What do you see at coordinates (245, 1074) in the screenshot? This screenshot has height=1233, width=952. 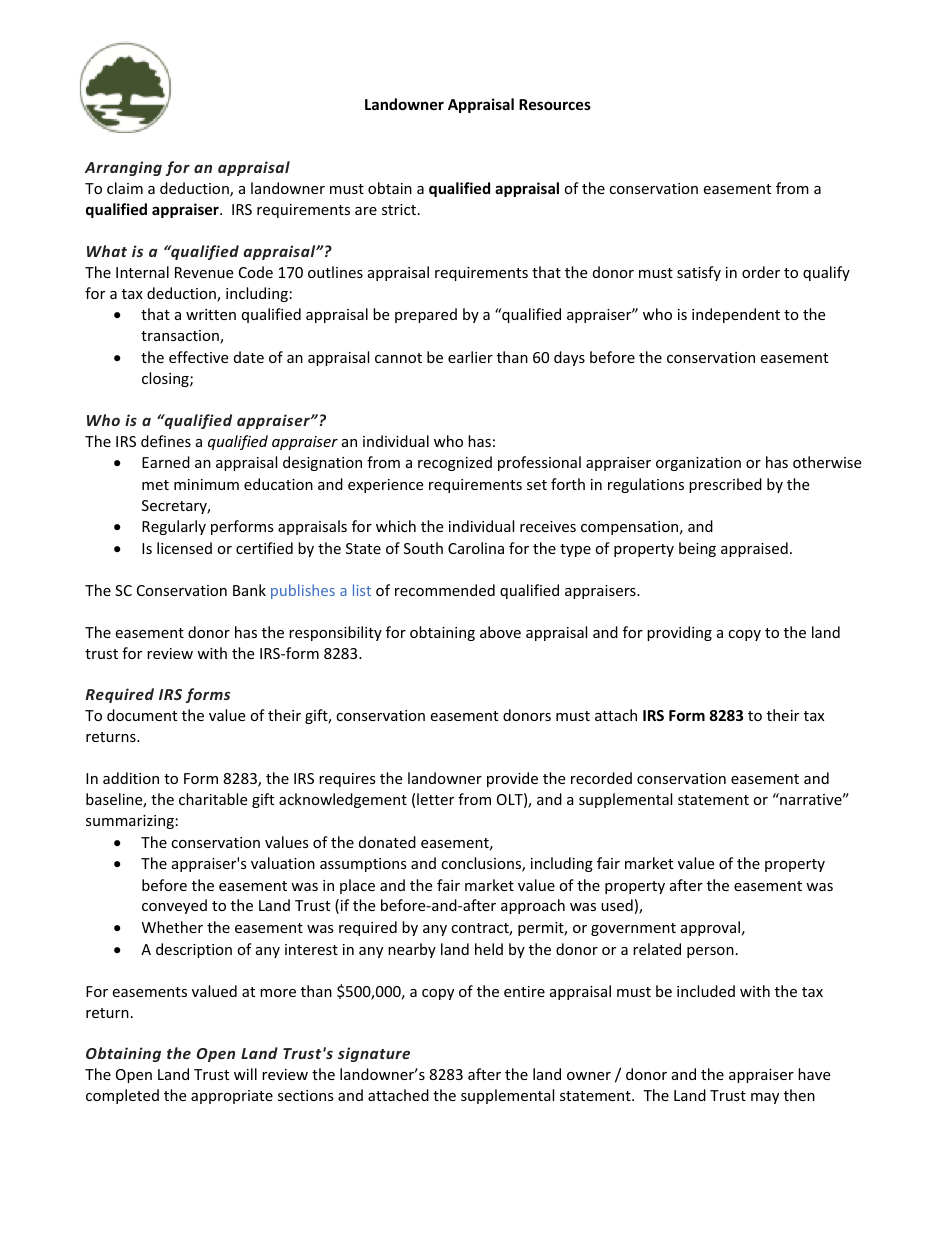 I see `will` at bounding box center [245, 1074].
